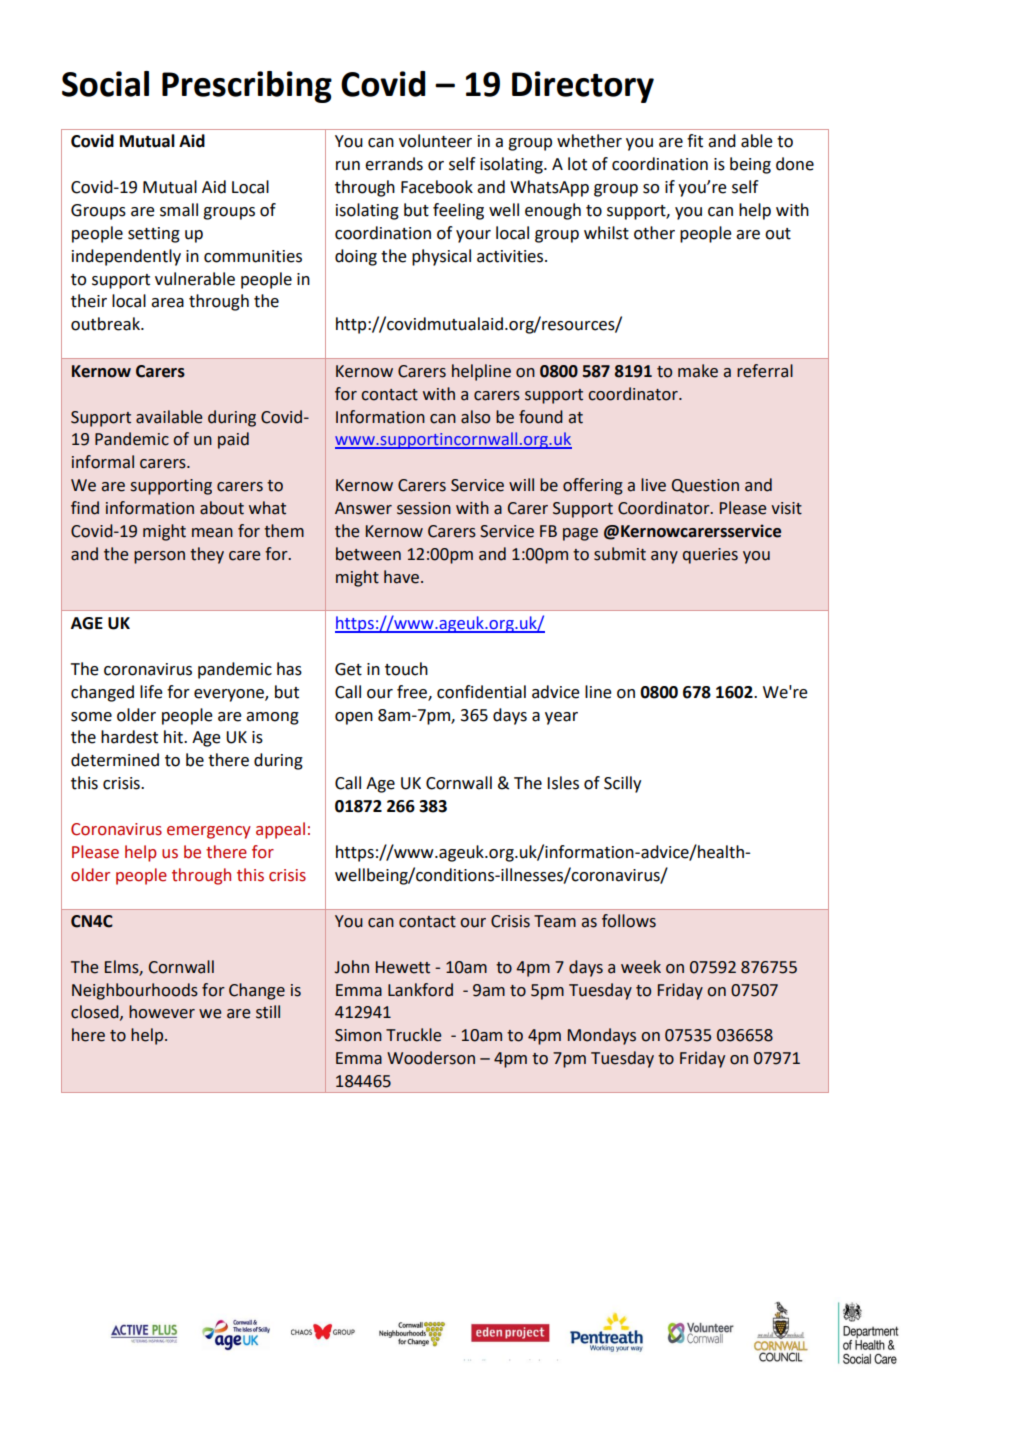 The height and width of the screenshot is (1433, 1013). What do you see at coordinates (105, 84) in the screenshot?
I see `Social` at bounding box center [105, 84].
